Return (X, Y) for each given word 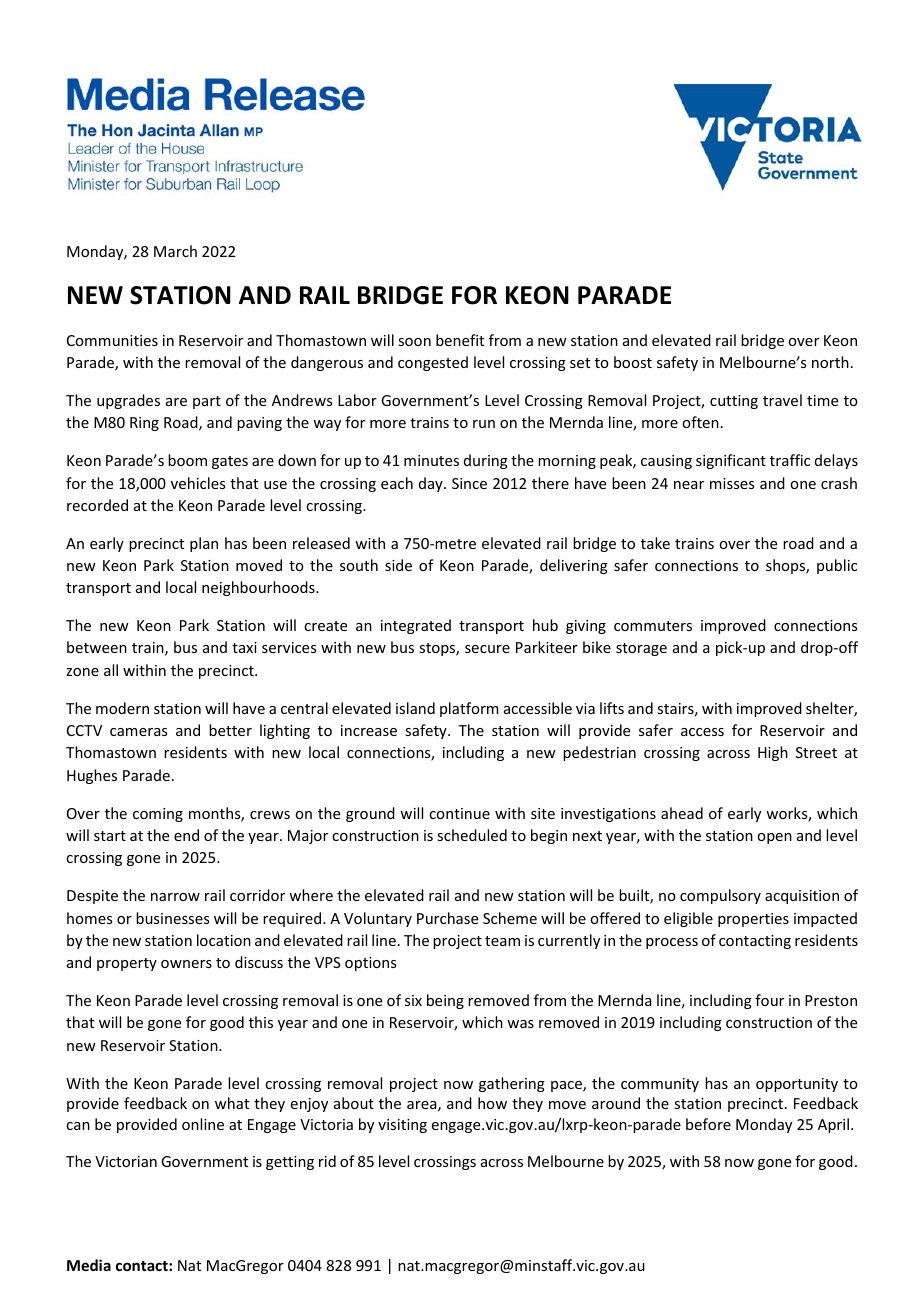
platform (469, 709)
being (445, 1001)
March (175, 251)
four (769, 1000)
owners (186, 964)
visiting (402, 1126)
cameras (138, 732)
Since (469, 483)
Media (89, 1265)
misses (732, 483)
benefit (460, 340)
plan (204, 544)
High (773, 753)
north (830, 362)
